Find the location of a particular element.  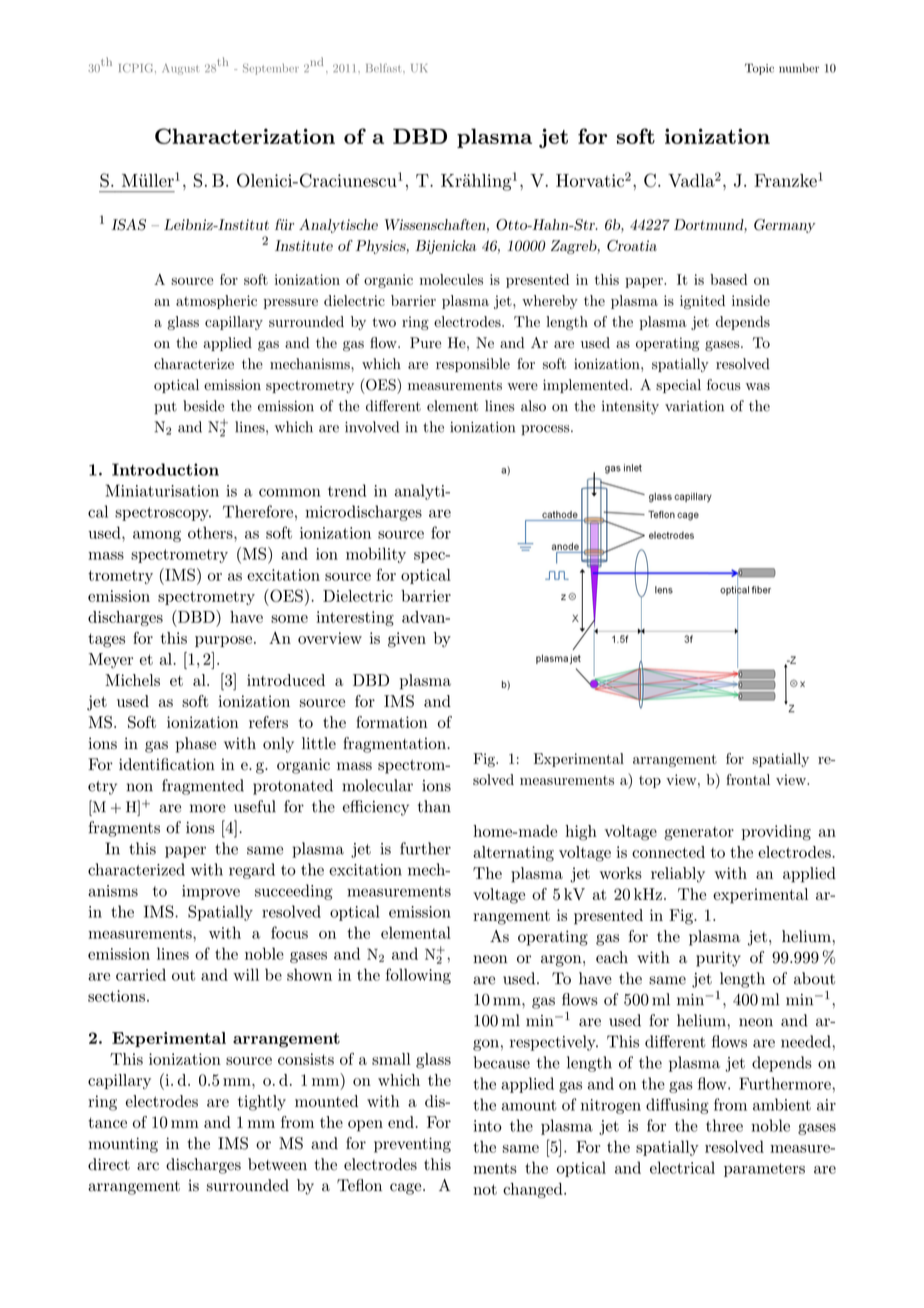

into is located at coordinates (488, 1126).
